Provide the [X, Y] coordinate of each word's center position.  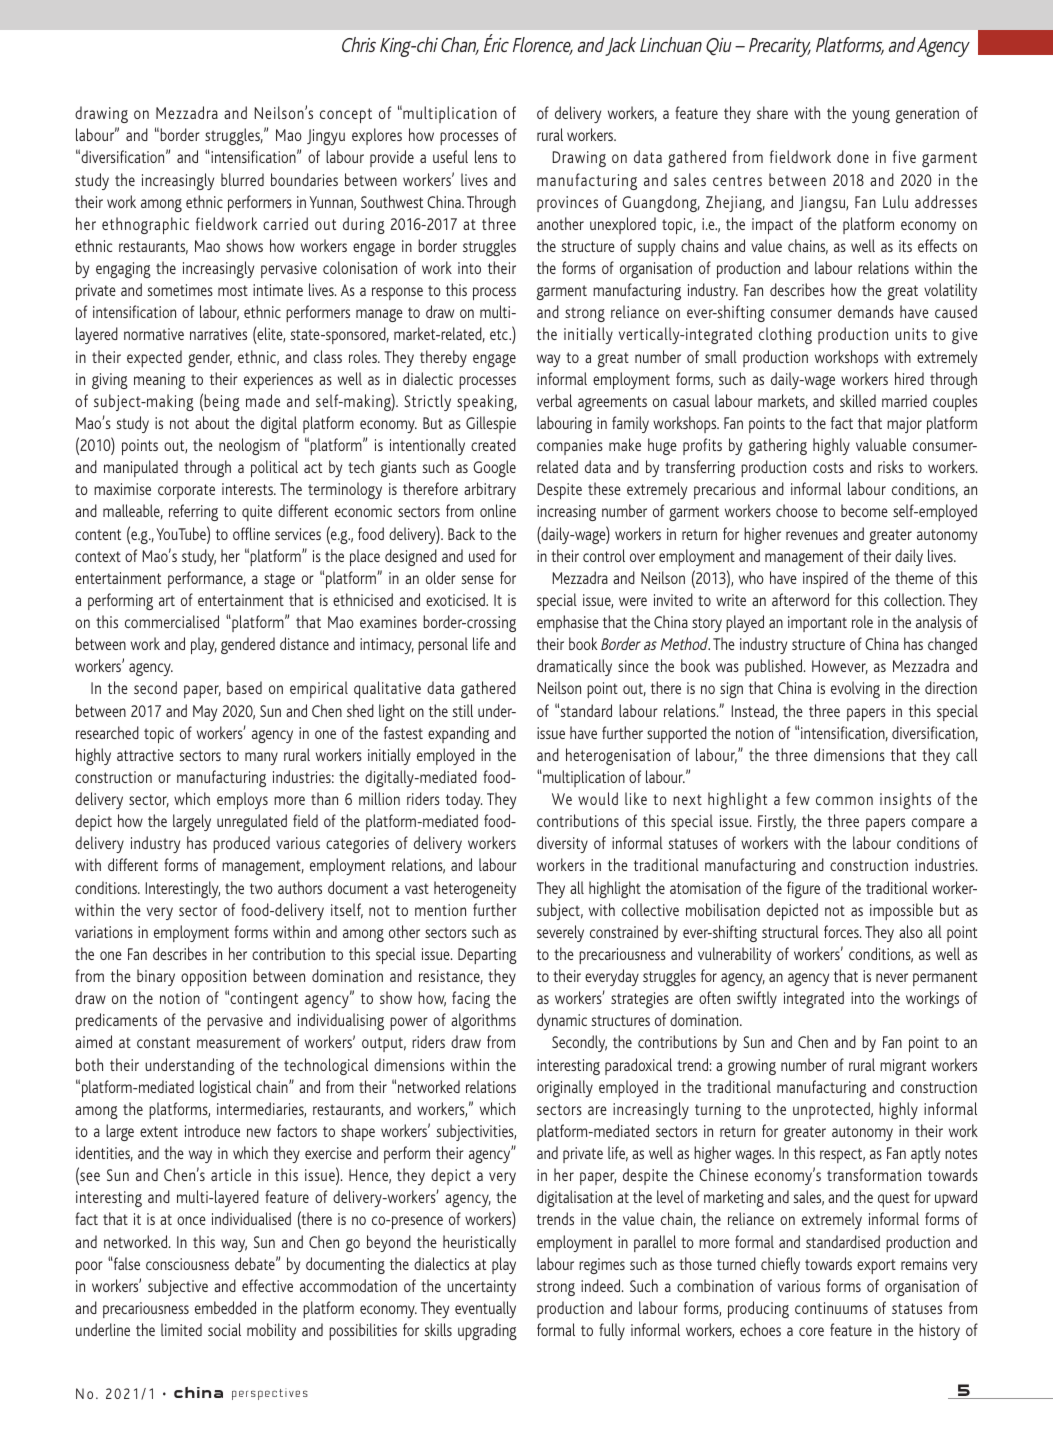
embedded [225, 1307]
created [493, 444]
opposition [213, 978]
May [205, 713]
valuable [881, 444]
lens [486, 156]
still [462, 710]
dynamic [562, 1021]
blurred [242, 179]
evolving [855, 689]
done [853, 156]
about [212, 422]
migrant [903, 1067]
